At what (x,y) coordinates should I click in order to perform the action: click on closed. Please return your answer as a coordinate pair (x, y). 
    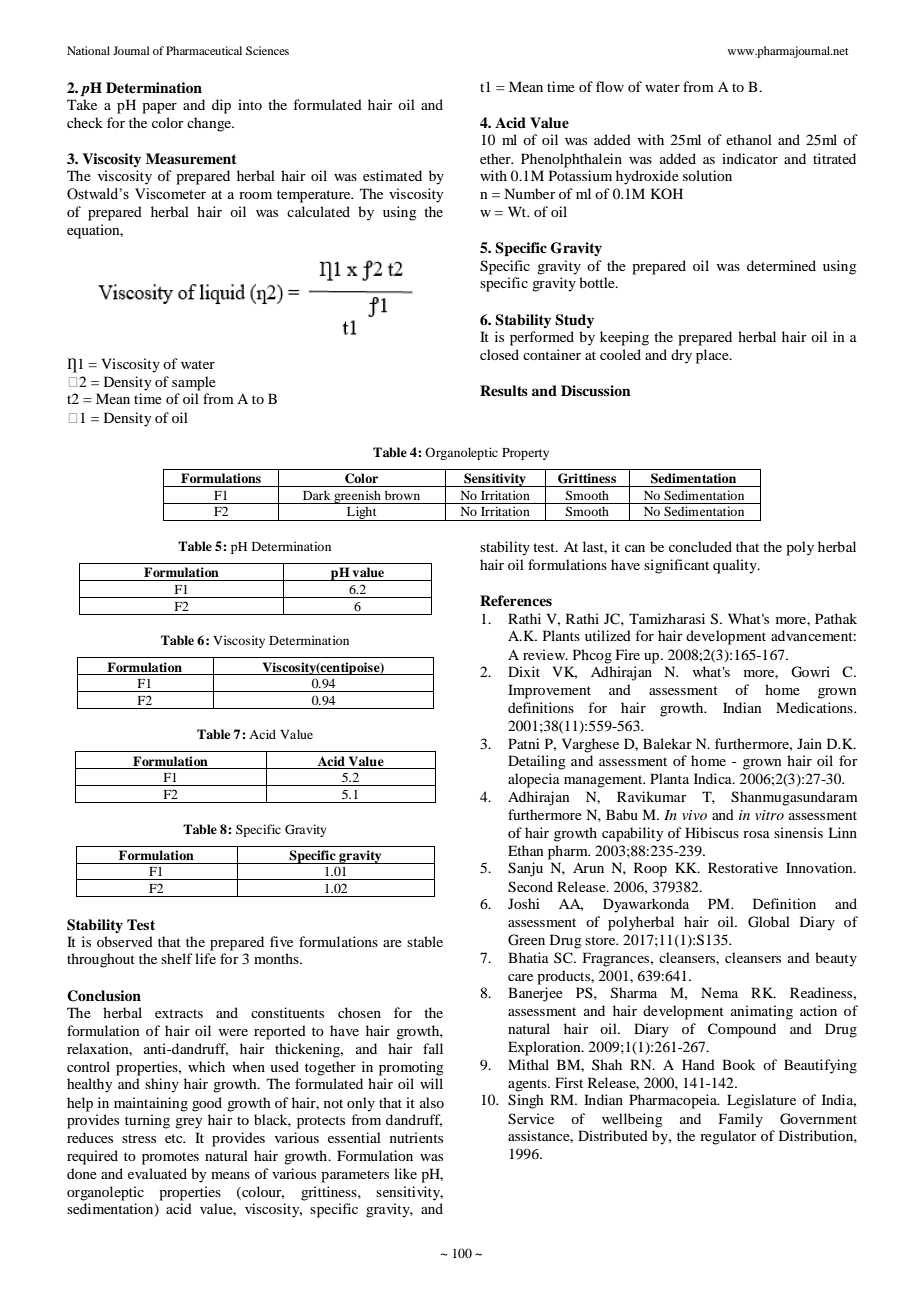
    Looking at the image, I should click on (499, 354).
